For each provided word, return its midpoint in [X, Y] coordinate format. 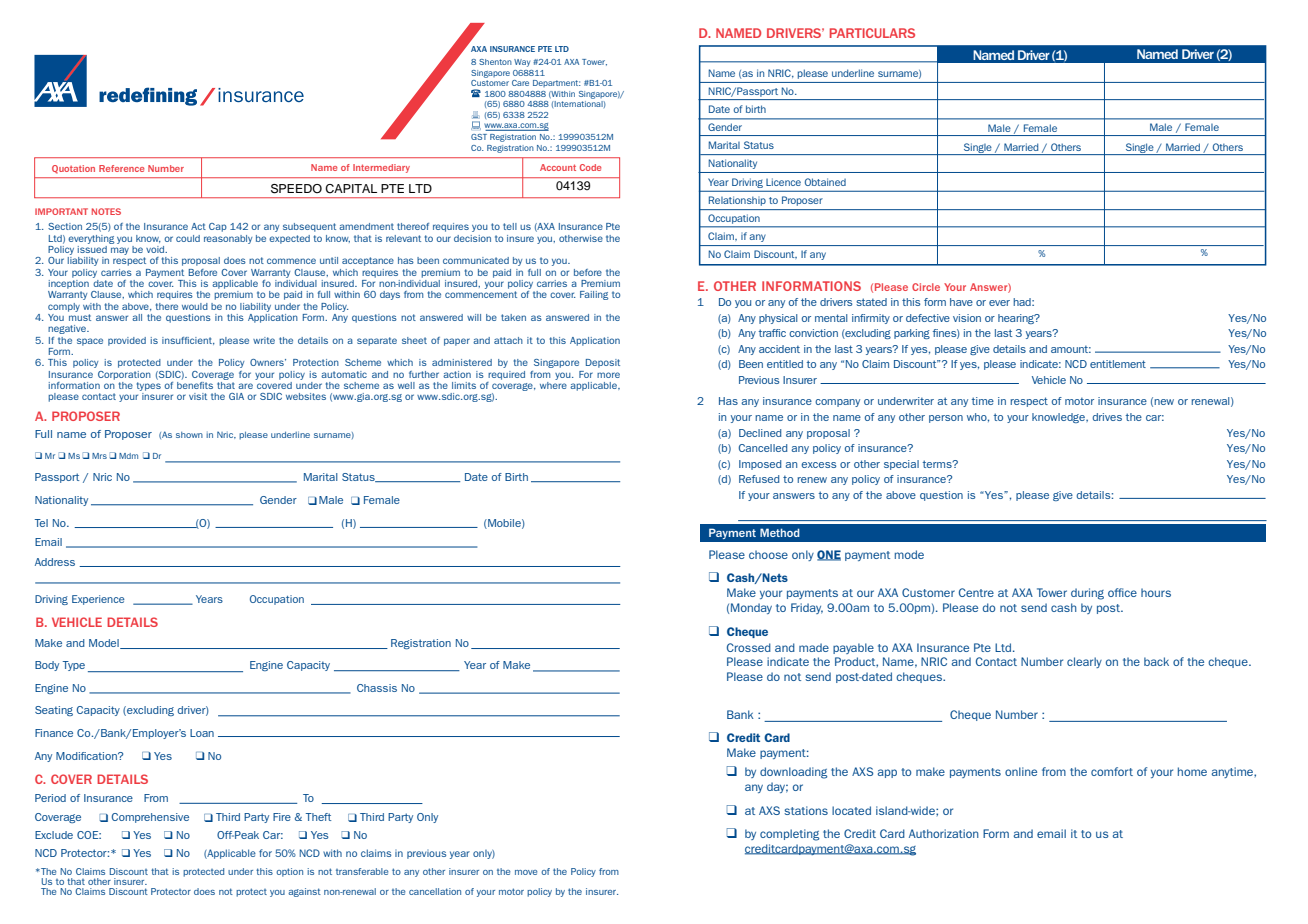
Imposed [760, 465]
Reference [121, 168]
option [289, 872]
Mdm [128, 456]
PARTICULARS [872, 33]
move [526, 872]
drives [1107, 417]
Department [557, 83]
